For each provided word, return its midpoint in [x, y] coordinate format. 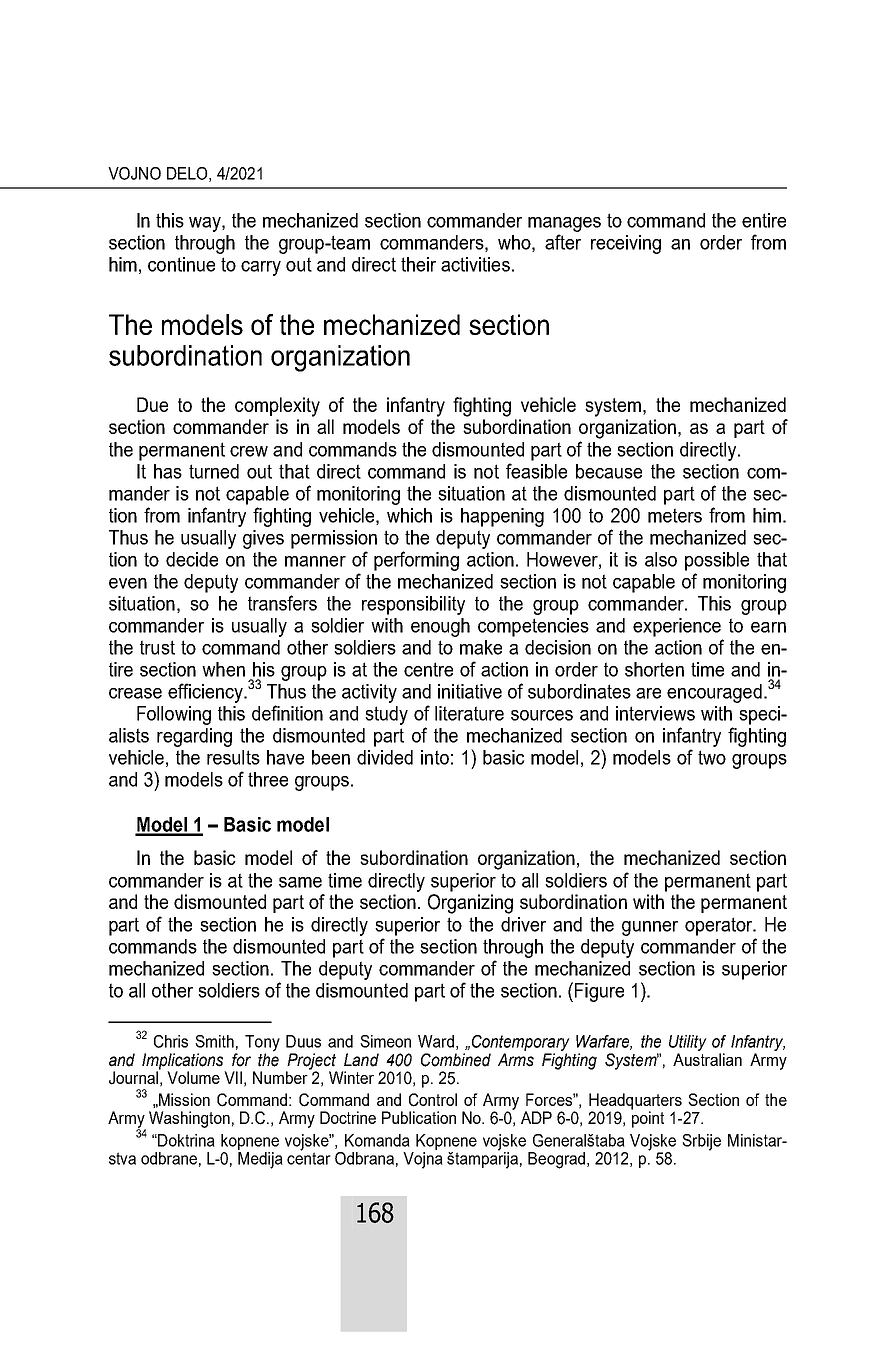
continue [181, 264]
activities [475, 264]
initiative [470, 691]
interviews [655, 713]
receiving [626, 244]
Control [433, 1100]
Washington [189, 1119]
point [647, 1118]
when [223, 669]
